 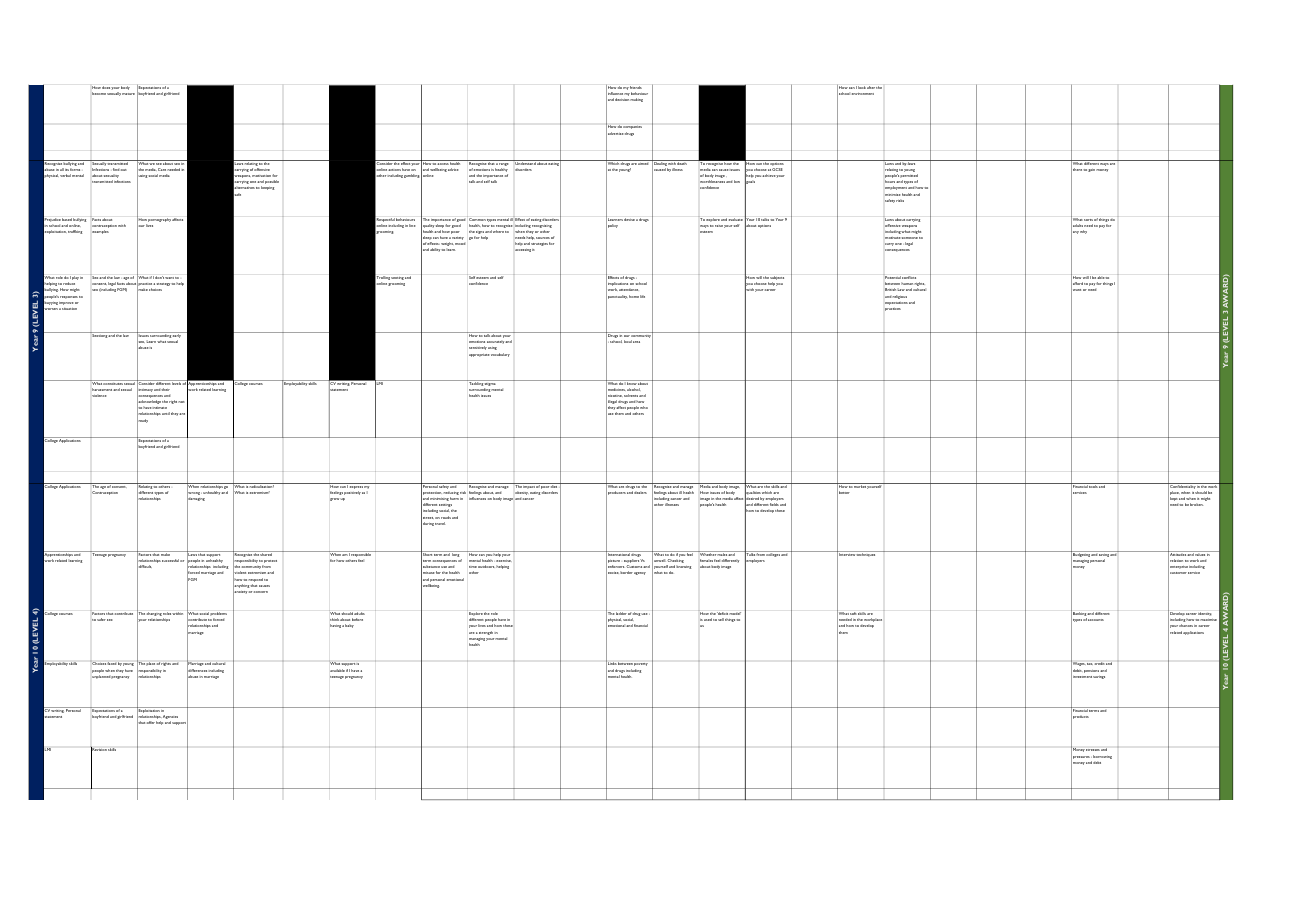 I want to click on stresses, so click(x=1093, y=750).
